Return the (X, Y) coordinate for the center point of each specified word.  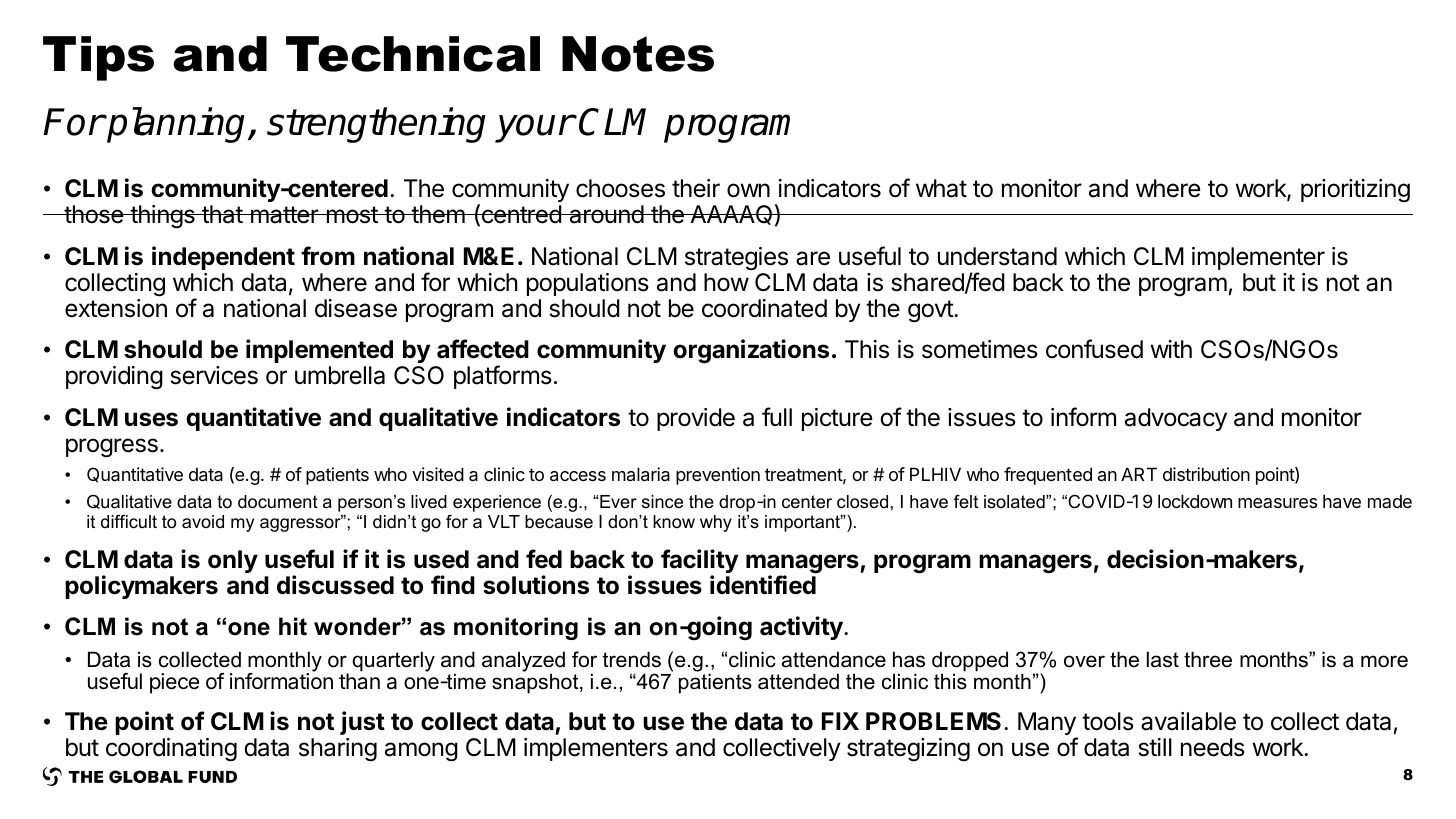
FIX (840, 721)
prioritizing (1355, 190)
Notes (638, 54)
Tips (98, 58)
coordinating (171, 750)
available (1188, 721)
